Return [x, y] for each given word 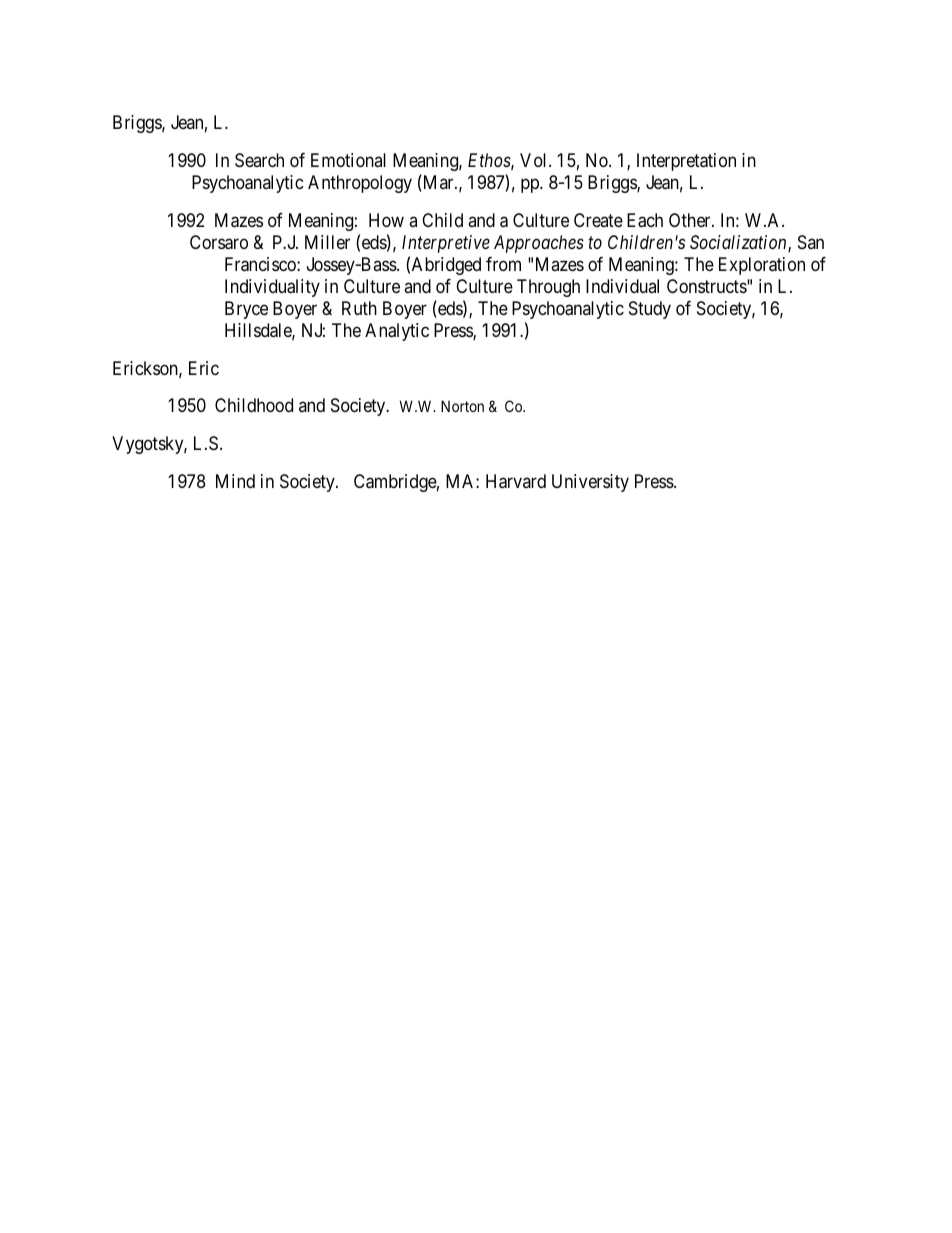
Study [650, 310]
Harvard [516, 481]
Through [548, 288]
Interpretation [686, 162]
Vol [535, 160]
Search [259, 160]
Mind [235, 481]
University [590, 483]
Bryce [246, 310]
